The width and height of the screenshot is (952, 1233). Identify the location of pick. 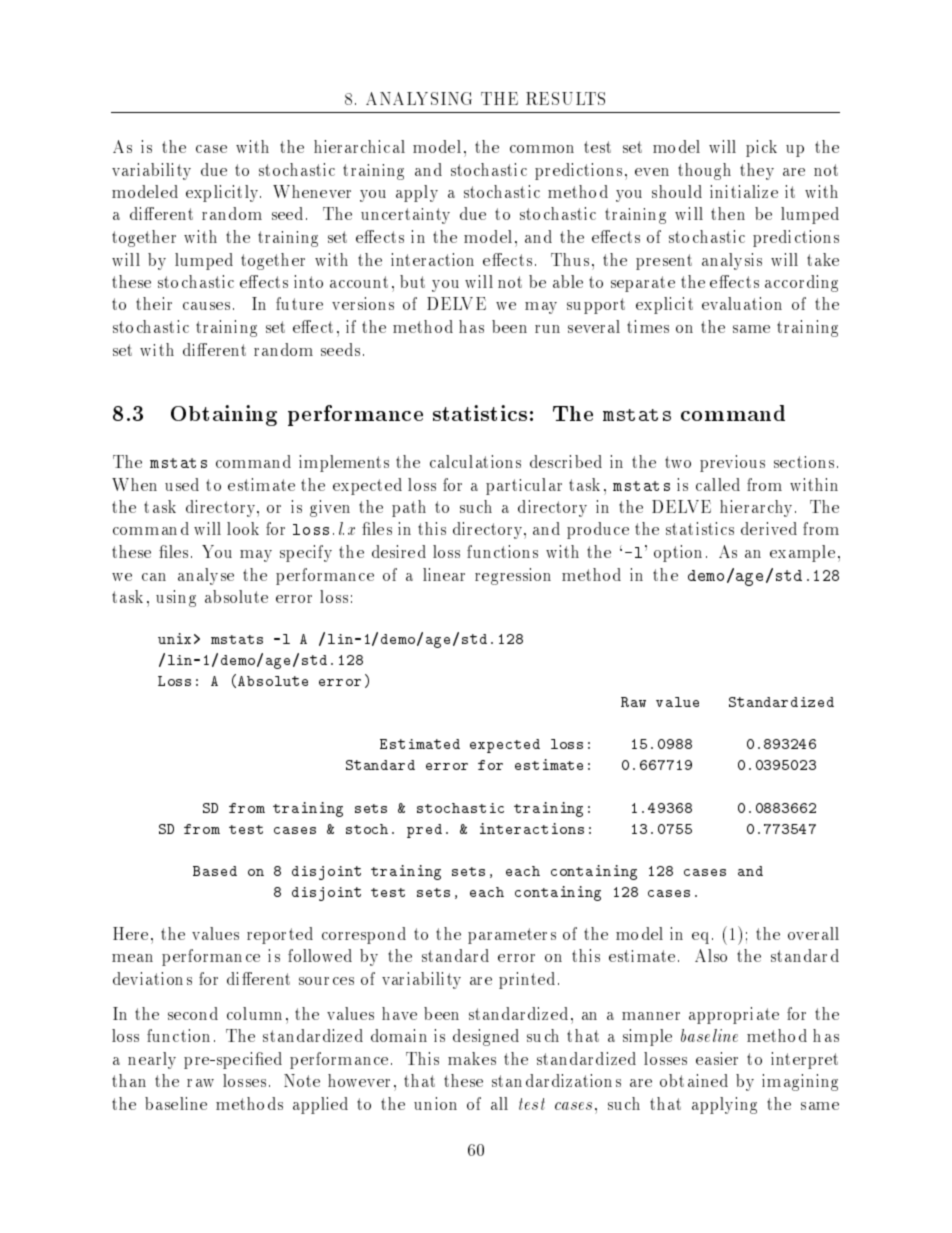
(761, 148).
